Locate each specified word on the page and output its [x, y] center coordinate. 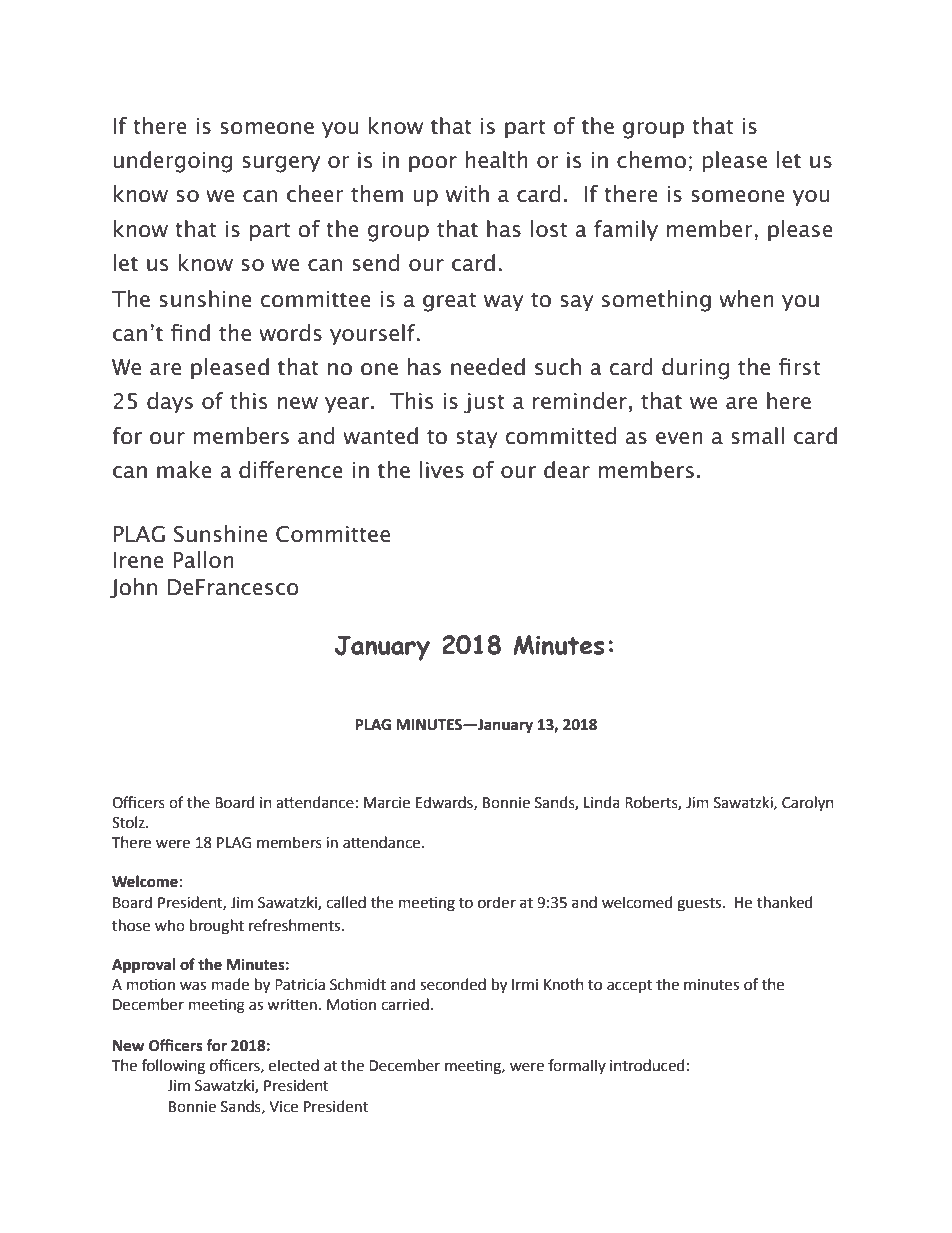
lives [442, 470]
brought [217, 927]
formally [577, 1066]
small [757, 436]
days [170, 402]
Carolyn [808, 804]
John [133, 588]
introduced [647, 1065]
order [497, 902]
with [467, 194]
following [173, 1067]
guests [700, 905]
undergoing [173, 162]
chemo [651, 160]
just [484, 403]
